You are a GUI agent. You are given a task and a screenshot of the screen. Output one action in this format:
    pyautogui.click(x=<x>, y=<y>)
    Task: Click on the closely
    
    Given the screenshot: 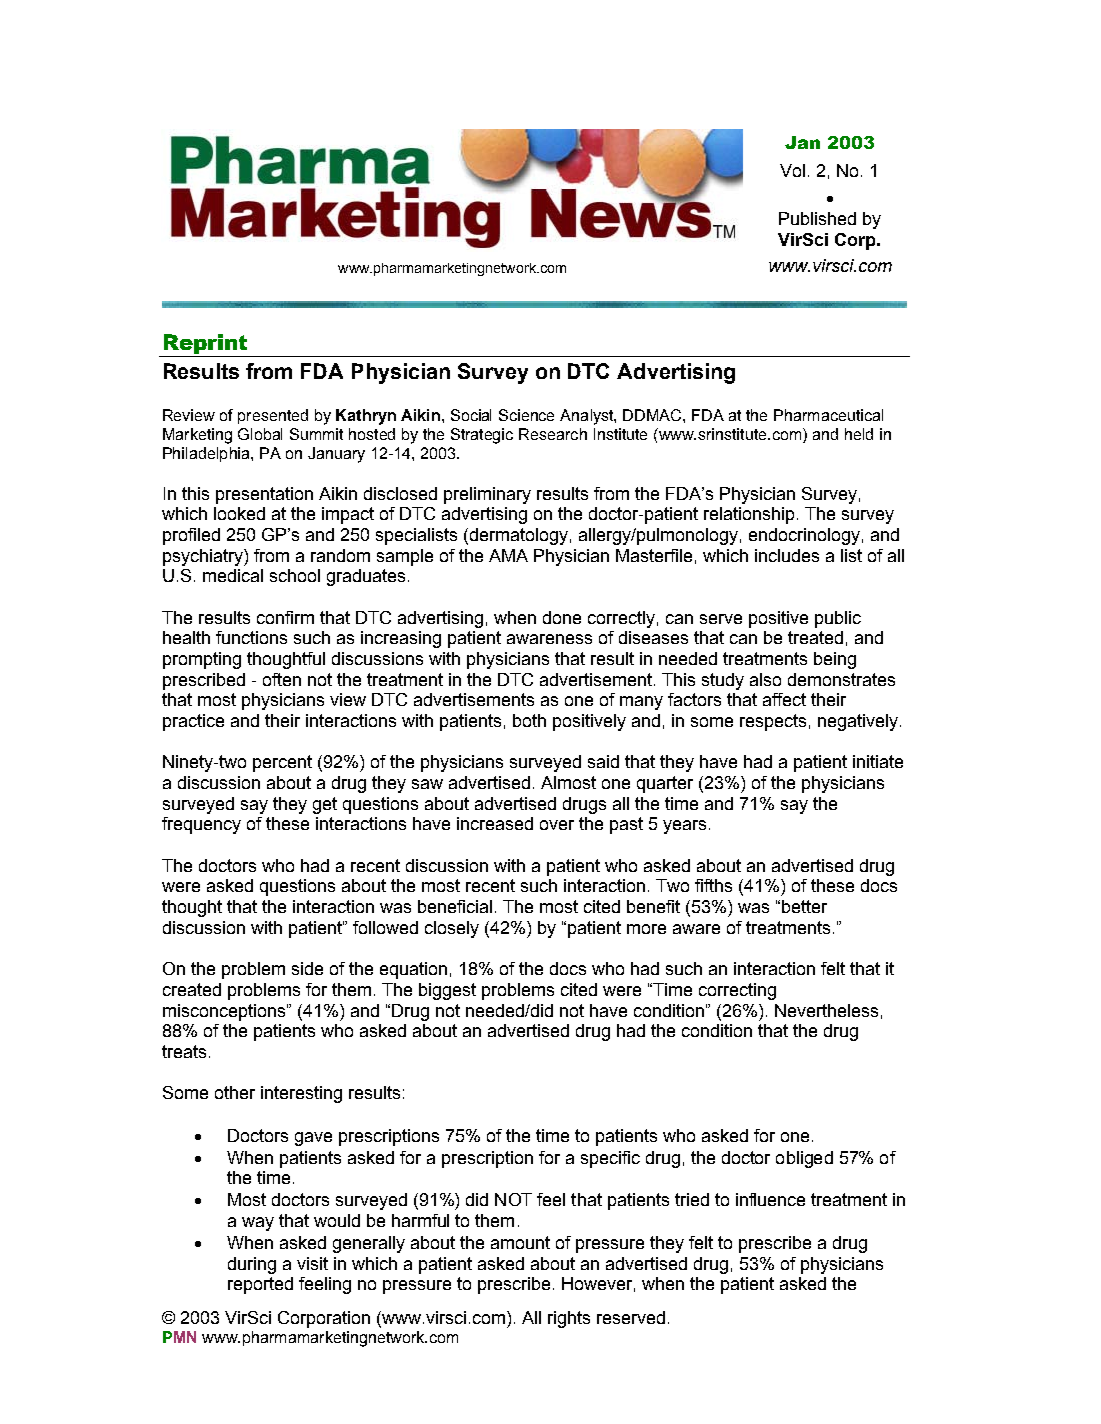 What is the action you would take?
    pyautogui.click(x=452, y=929)
